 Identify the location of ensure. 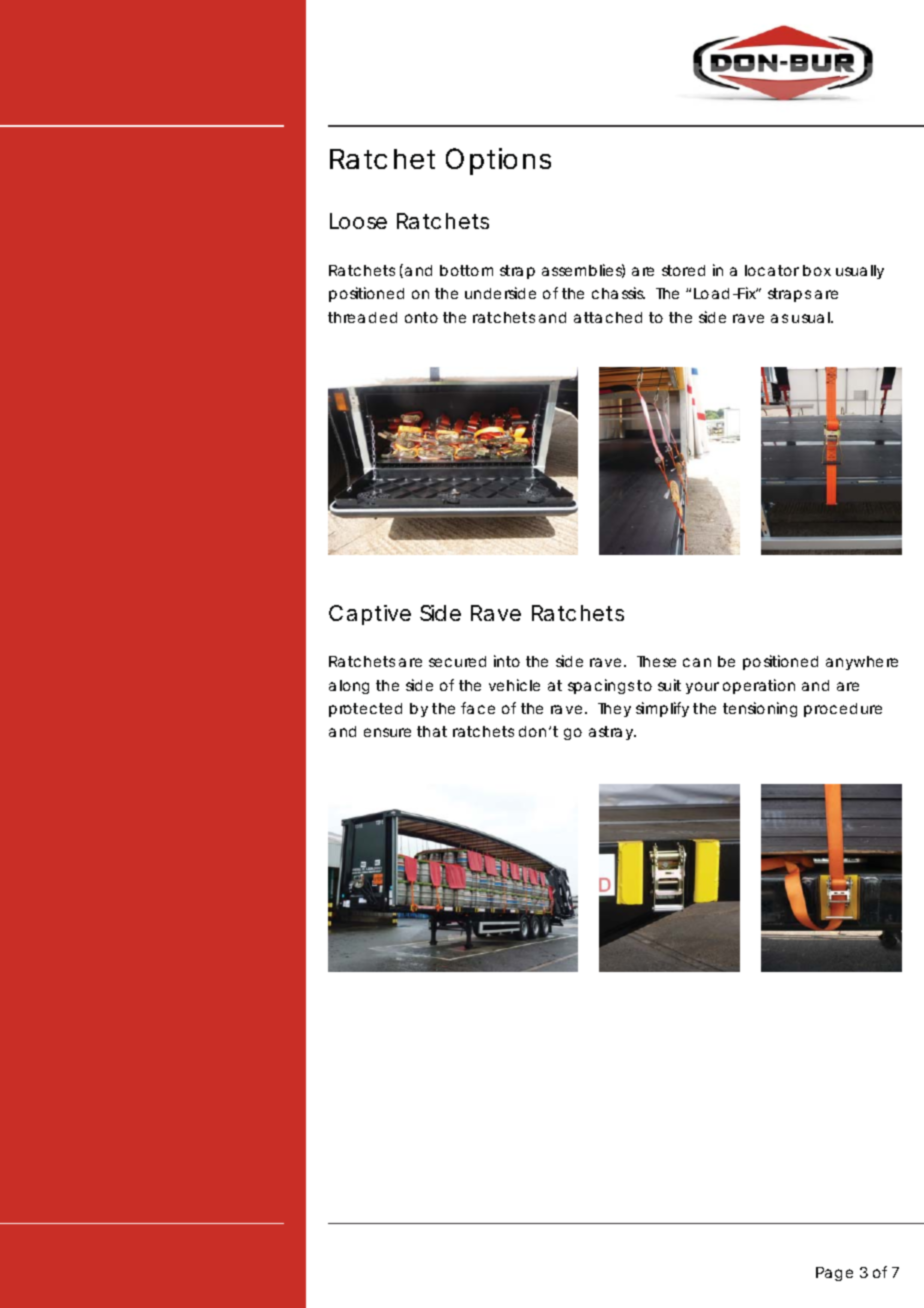
(387, 732).
